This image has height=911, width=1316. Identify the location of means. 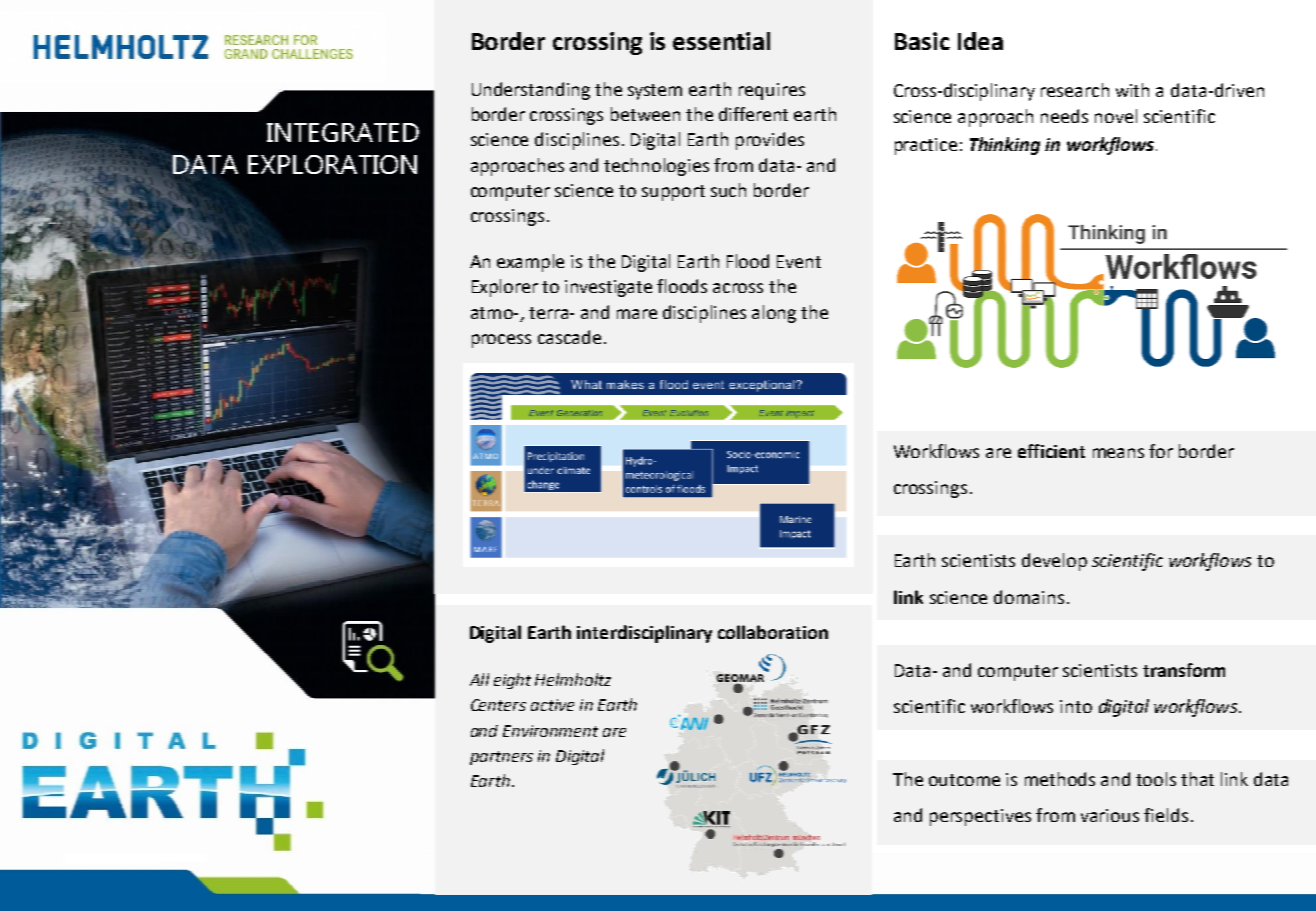
(1118, 453).
